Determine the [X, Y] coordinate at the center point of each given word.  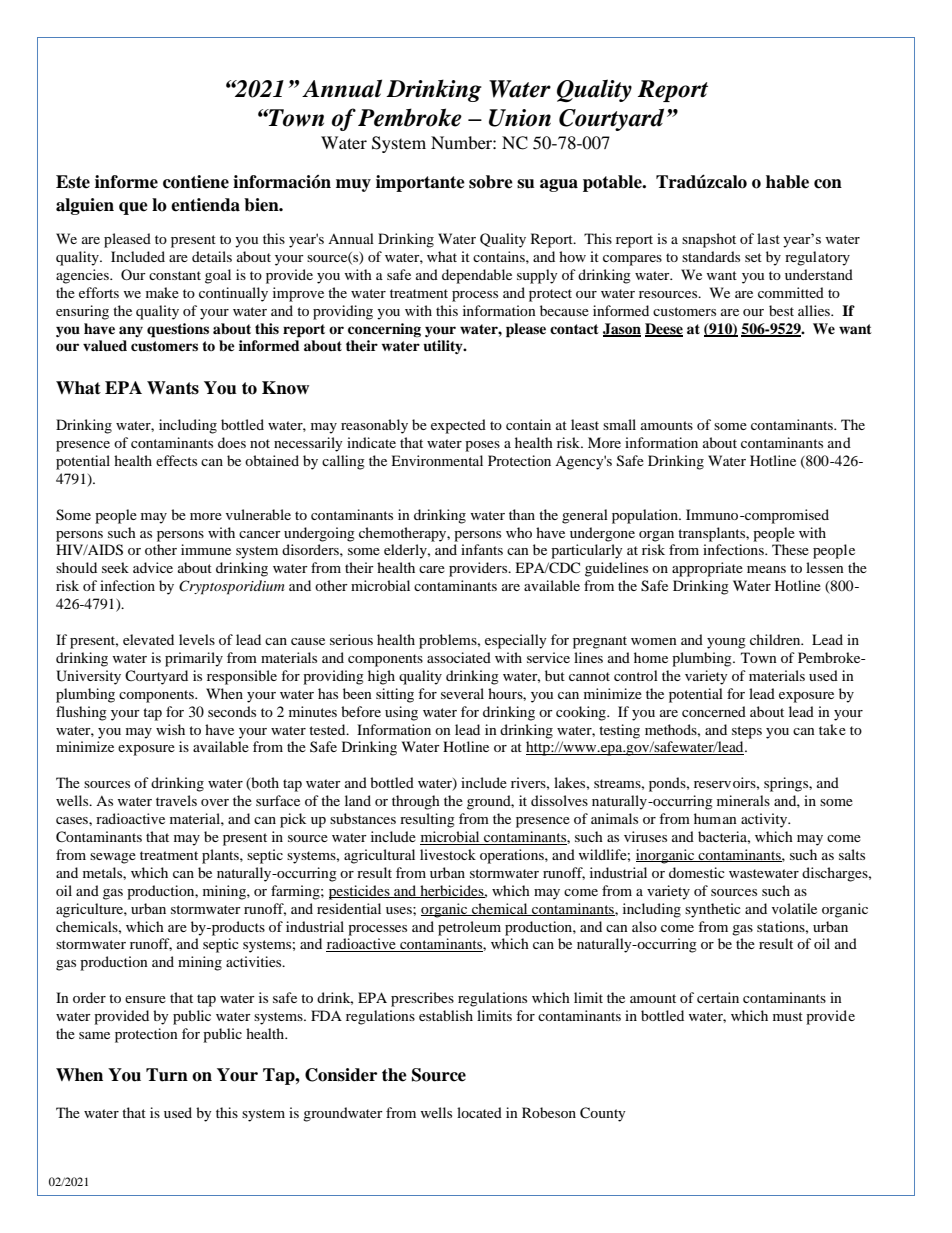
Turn [167, 1075]
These [790, 549]
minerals [743, 800]
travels [176, 800]
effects [176, 460]
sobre [491, 182]
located [479, 1112]
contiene [196, 182]
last [768, 238]
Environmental [437, 460]
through [416, 802]
